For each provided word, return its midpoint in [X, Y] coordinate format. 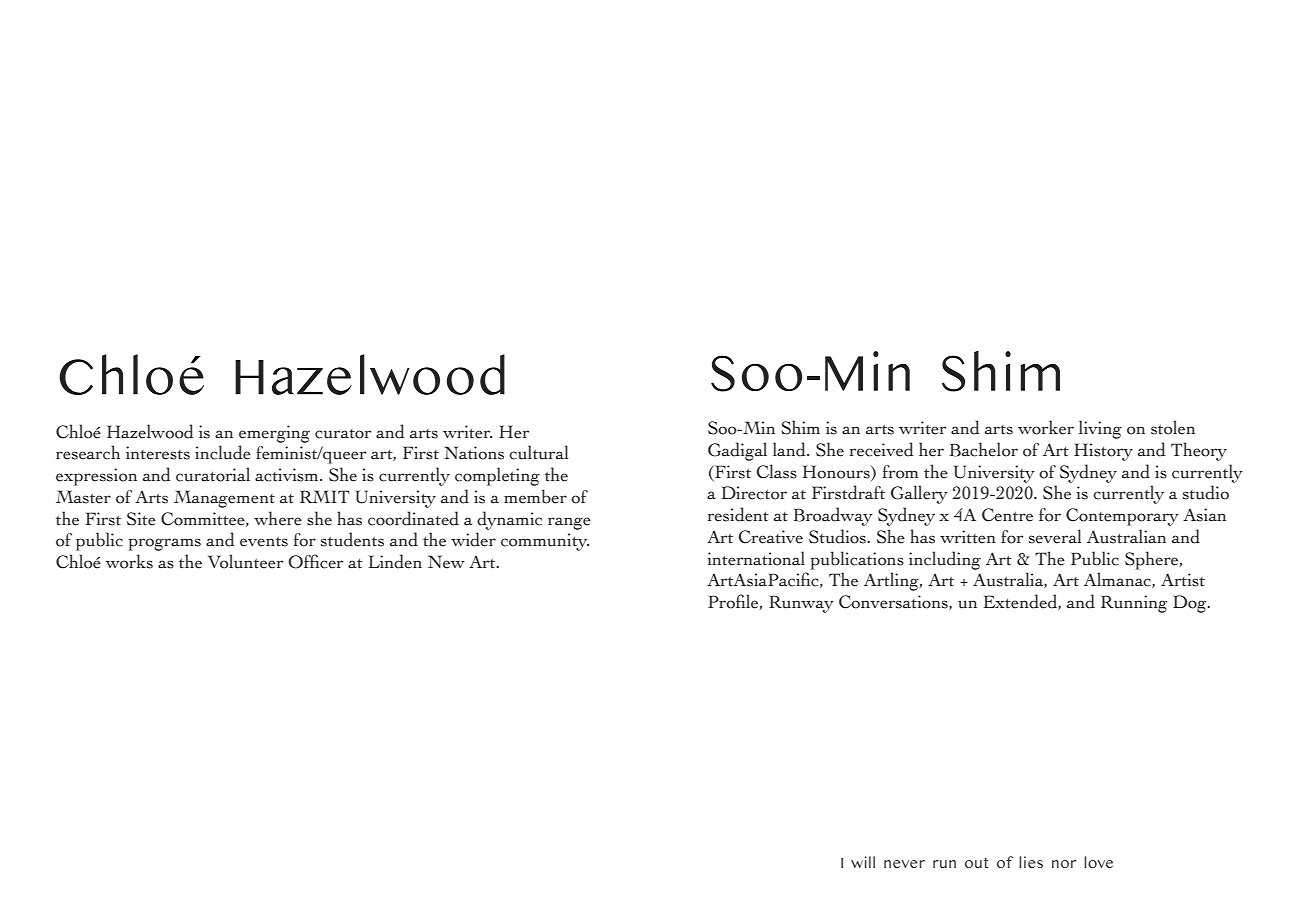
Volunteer [245, 561]
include [223, 452]
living [1100, 429]
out [976, 863]
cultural [538, 452]
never [904, 864]
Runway [801, 604]
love [1098, 862]
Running [1134, 604]
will [863, 862]
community [545, 542]
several [1055, 536]
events [264, 541]
